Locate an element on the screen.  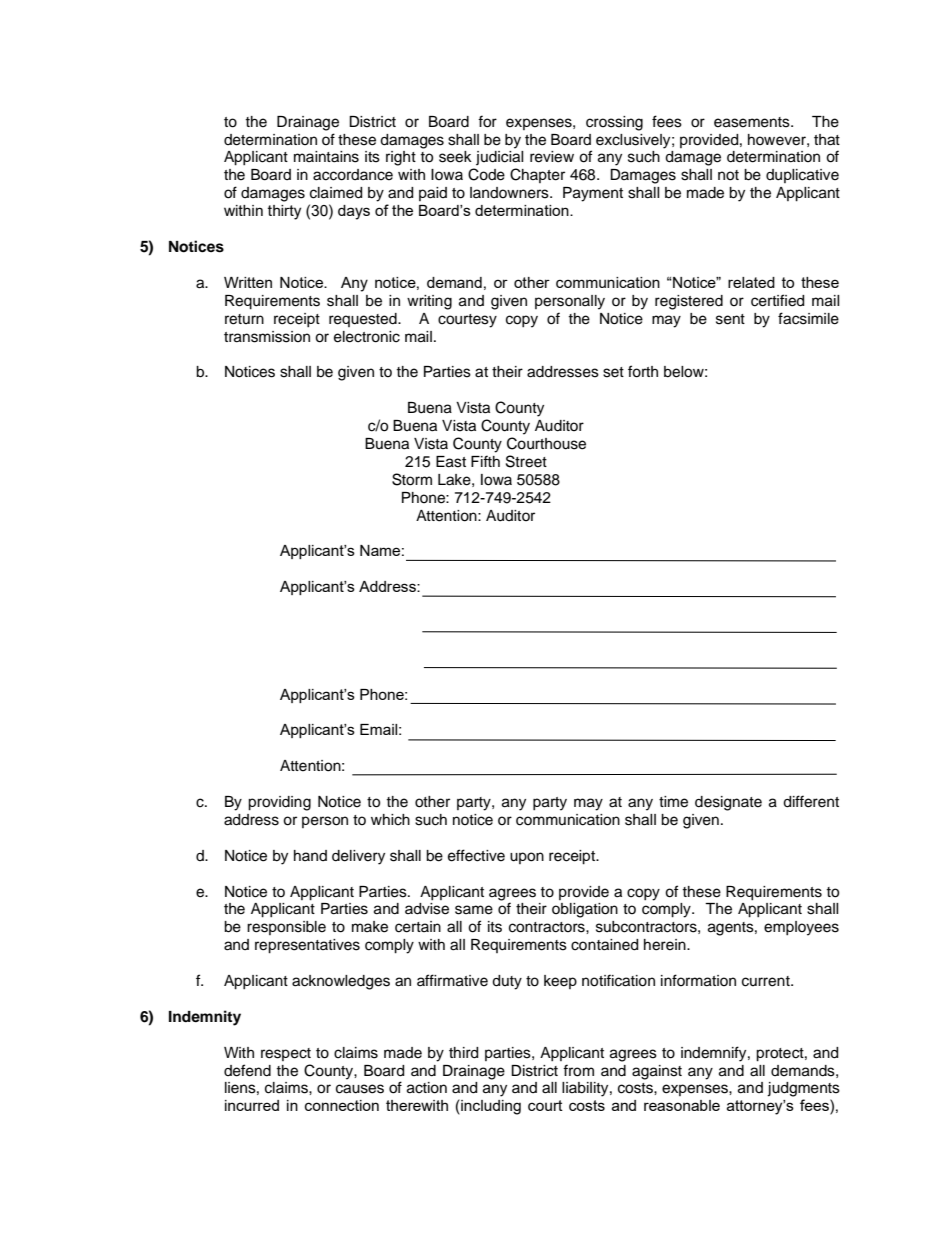
Street is located at coordinates (526, 461).
